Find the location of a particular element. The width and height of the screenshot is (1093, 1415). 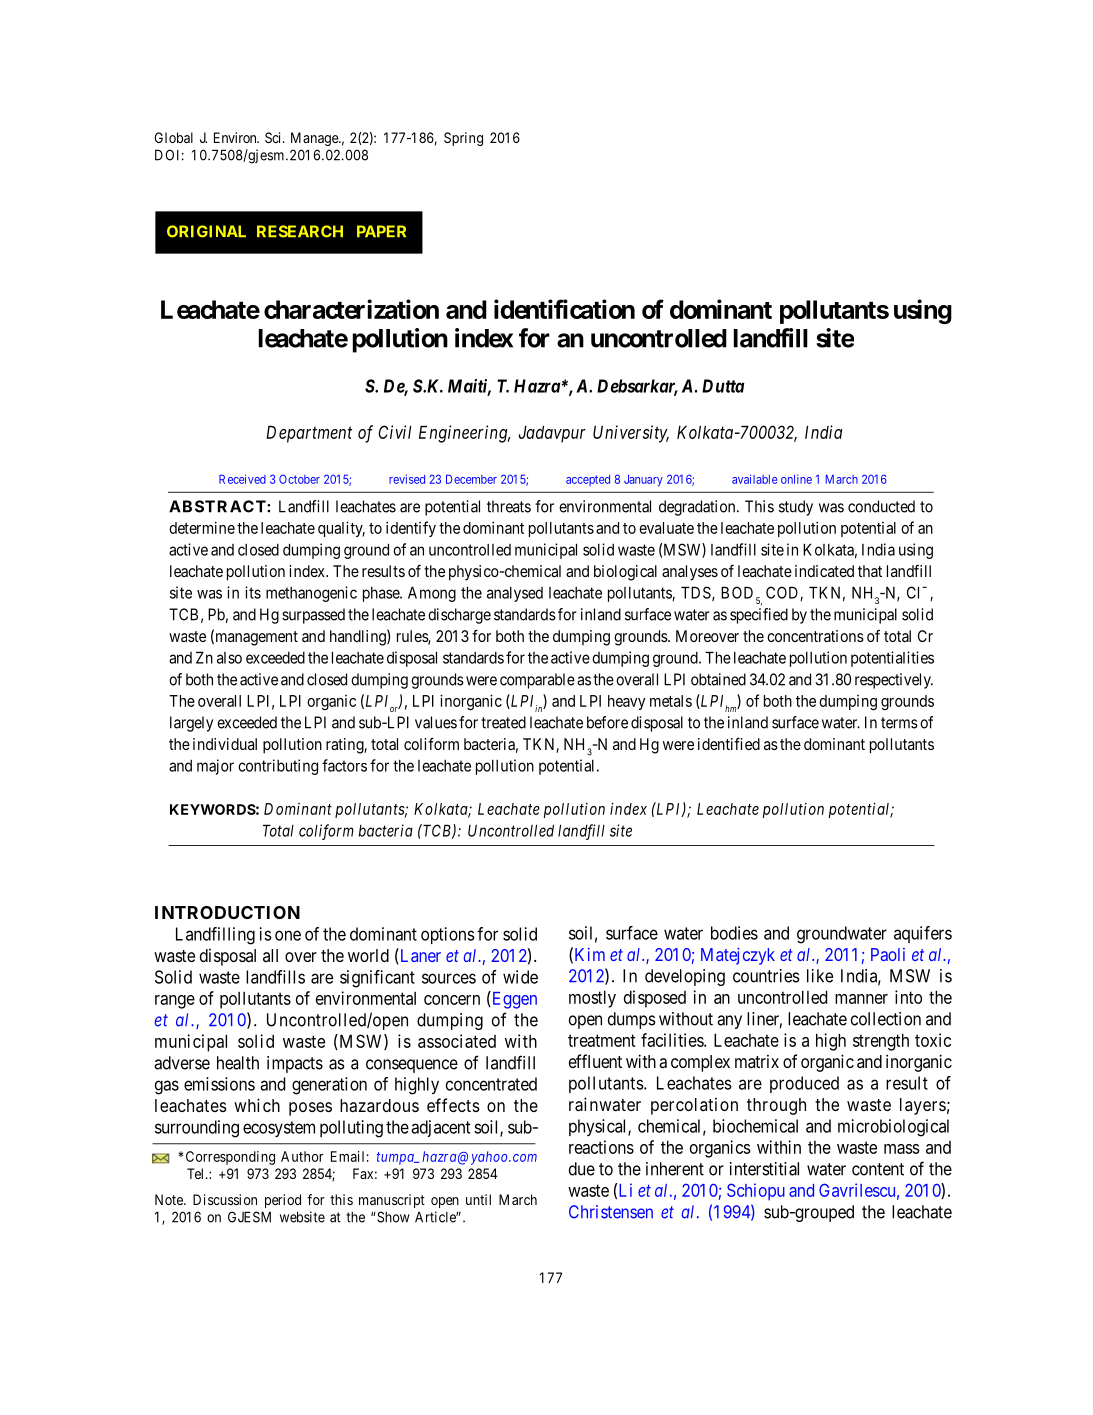

due is located at coordinates (582, 1169).
